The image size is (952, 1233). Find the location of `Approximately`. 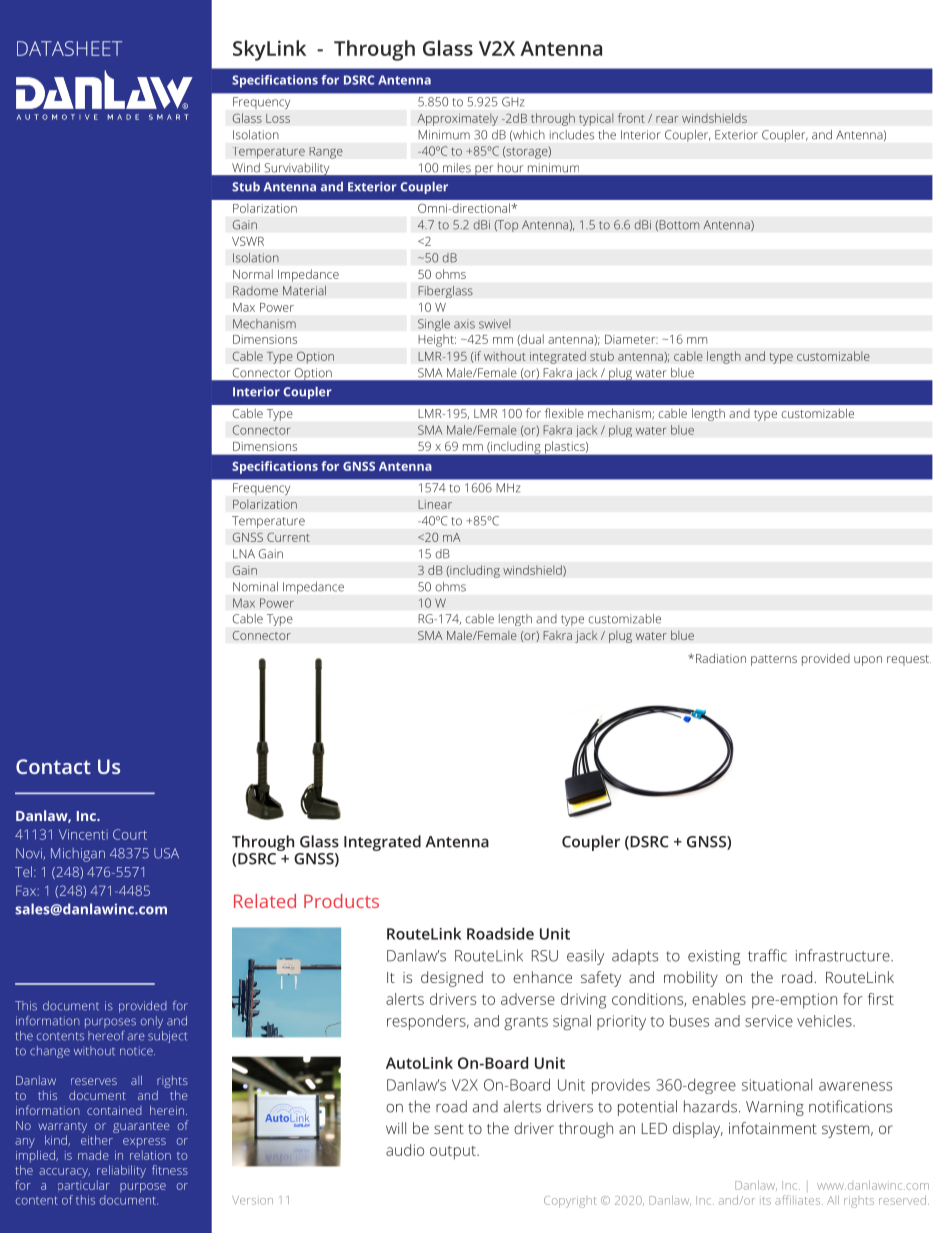

Approximately is located at coordinates (457, 119).
